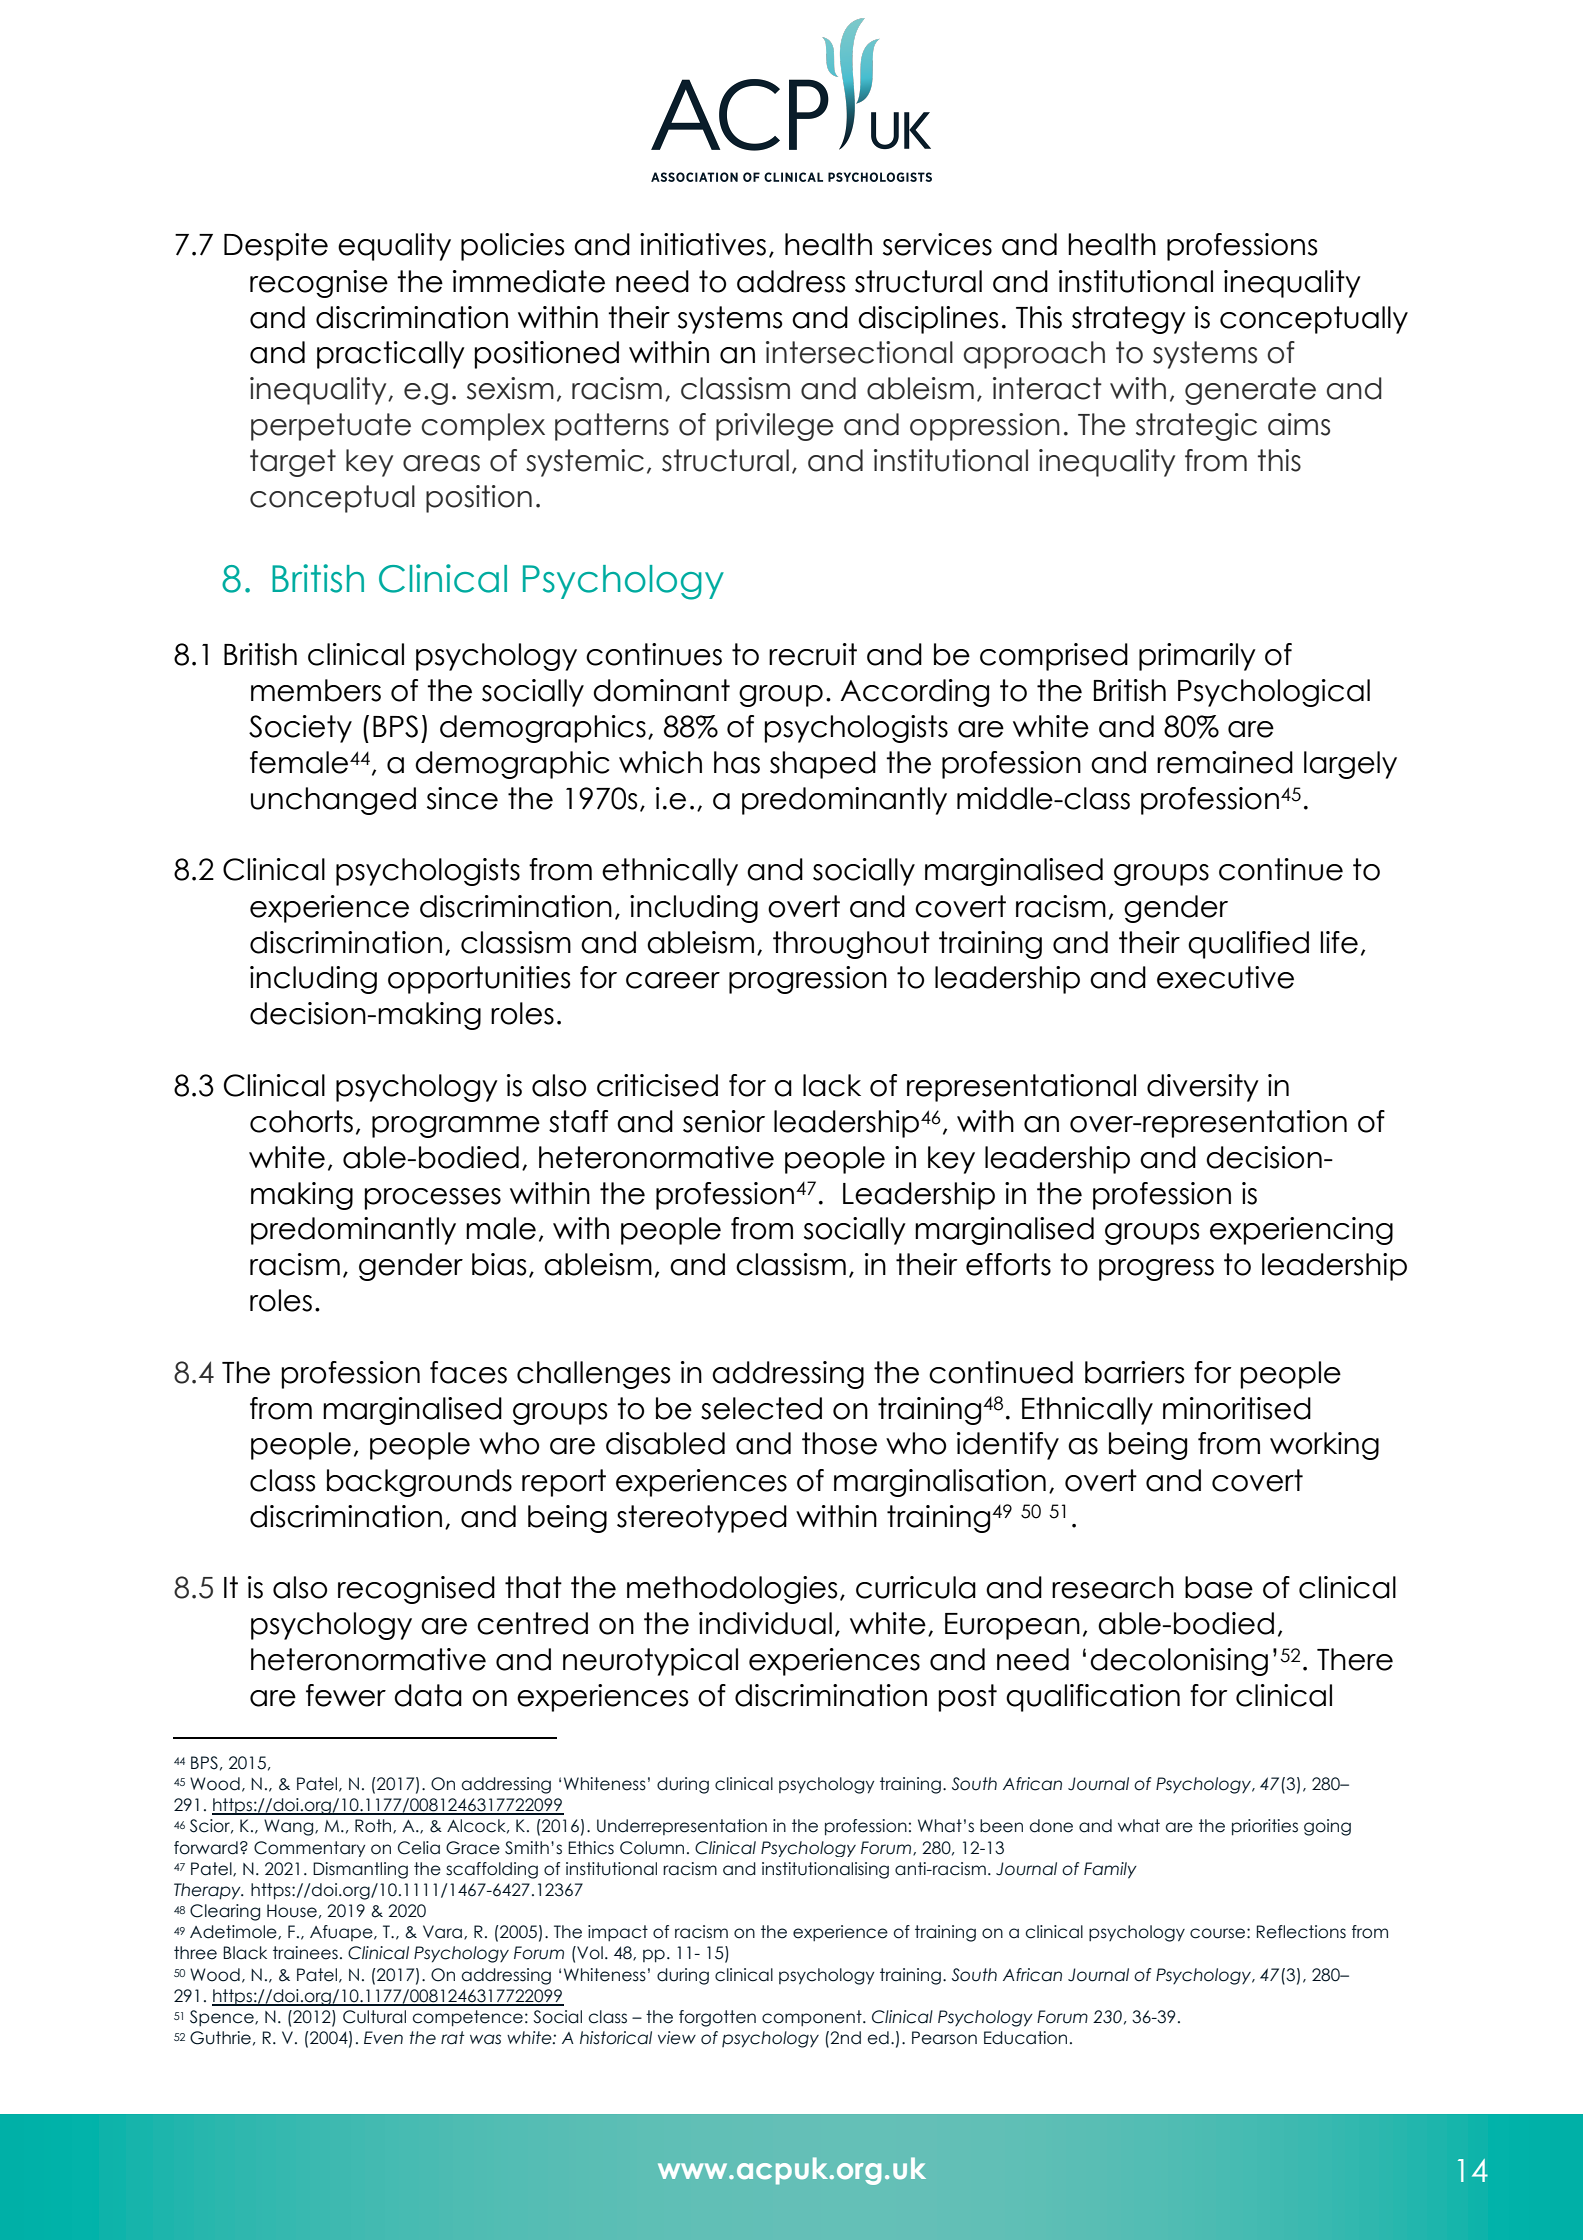 This screenshot has width=1583, height=2240. What do you see at coordinates (813, 2018) in the screenshot?
I see `component` at bounding box center [813, 2018].
